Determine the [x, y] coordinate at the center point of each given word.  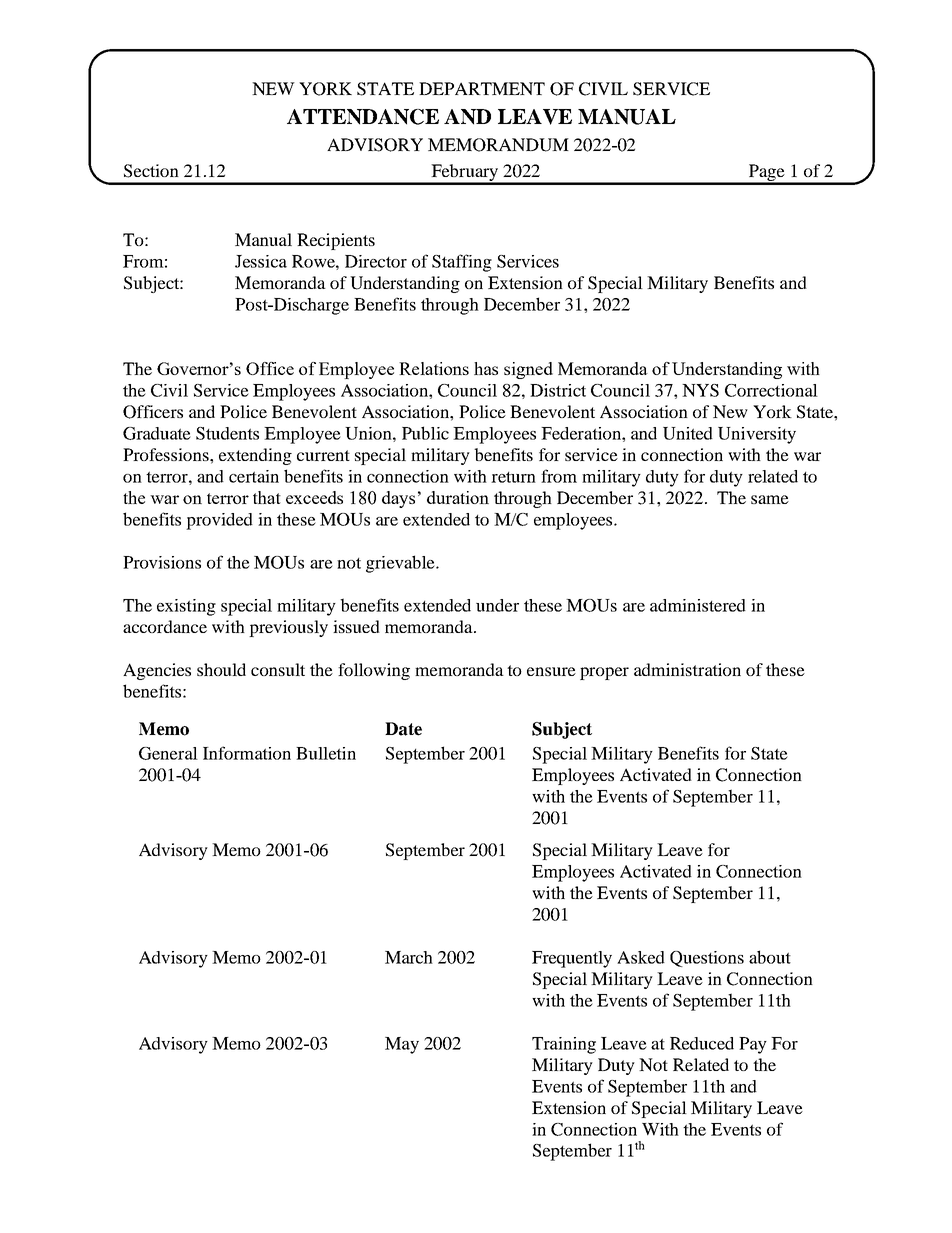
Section [151, 171]
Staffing [462, 263]
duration [458, 497]
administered [698, 605]
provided [219, 521]
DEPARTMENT [482, 88]
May [402, 1045]
